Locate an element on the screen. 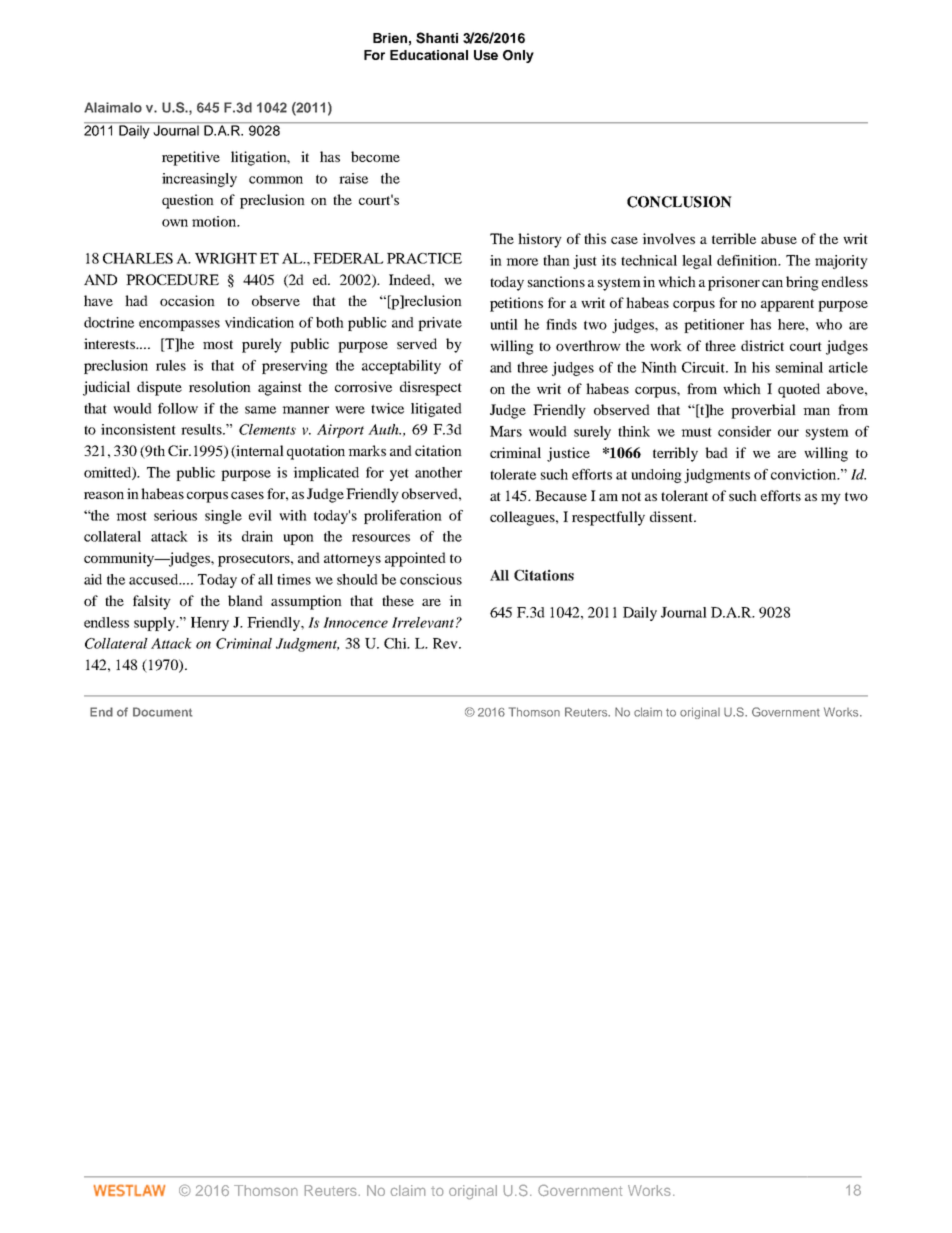 This screenshot has width=952, height=1233. Only is located at coordinates (518, 56).
